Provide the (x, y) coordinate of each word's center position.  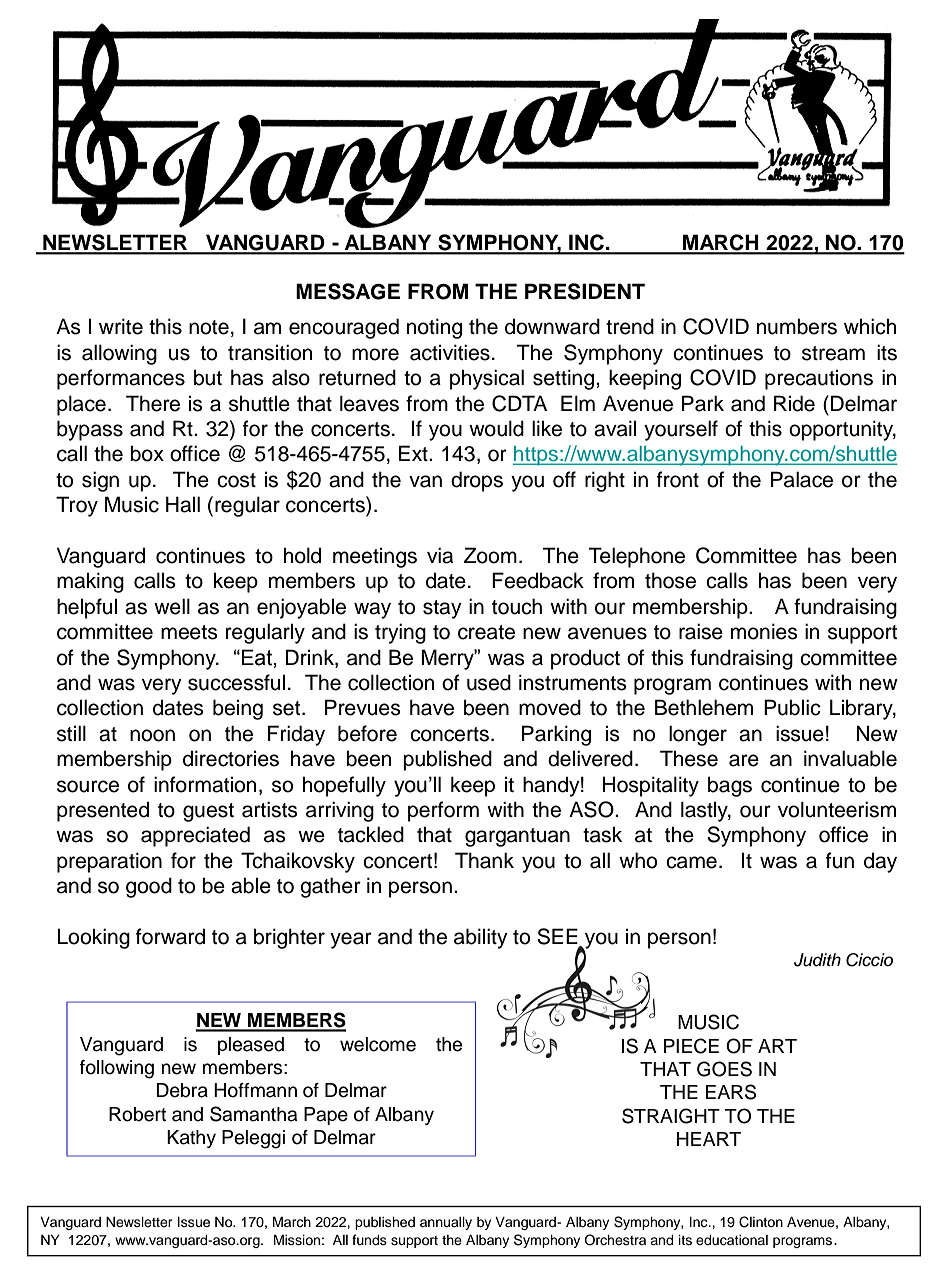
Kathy (191, 1139)
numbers (797, 326)
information (205, 784)
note (209, 327)
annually (446, 1223)
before (367, 733)
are (744, 760)
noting (434, 328)
